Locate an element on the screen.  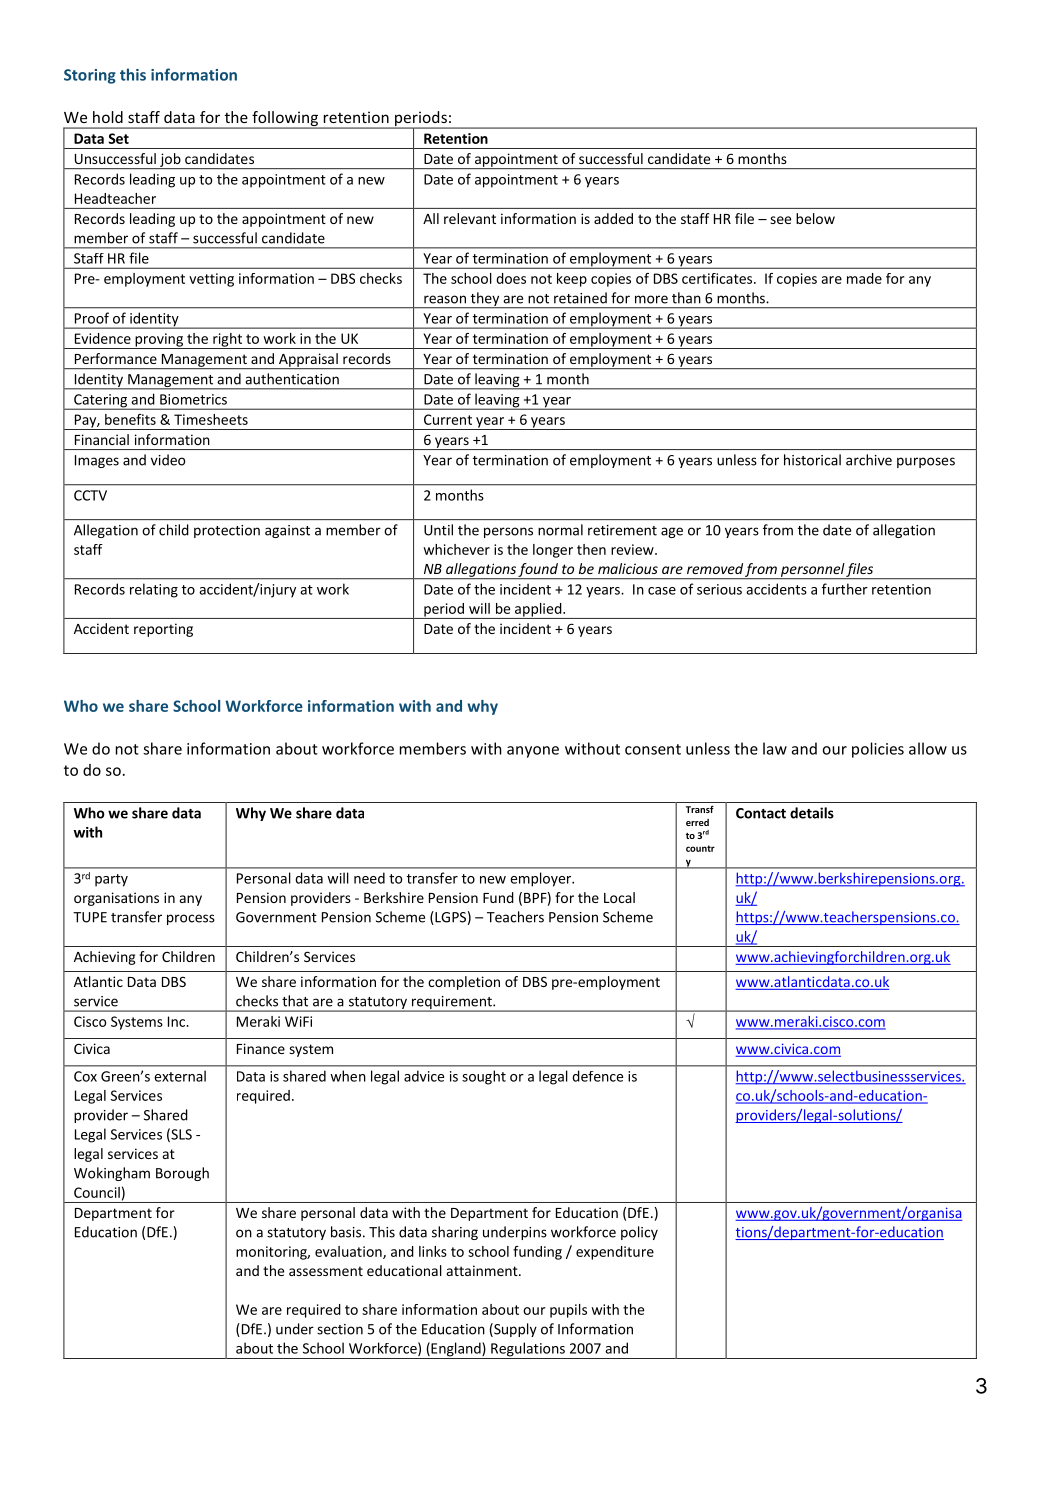
job is located at coordinates (170, 161).
